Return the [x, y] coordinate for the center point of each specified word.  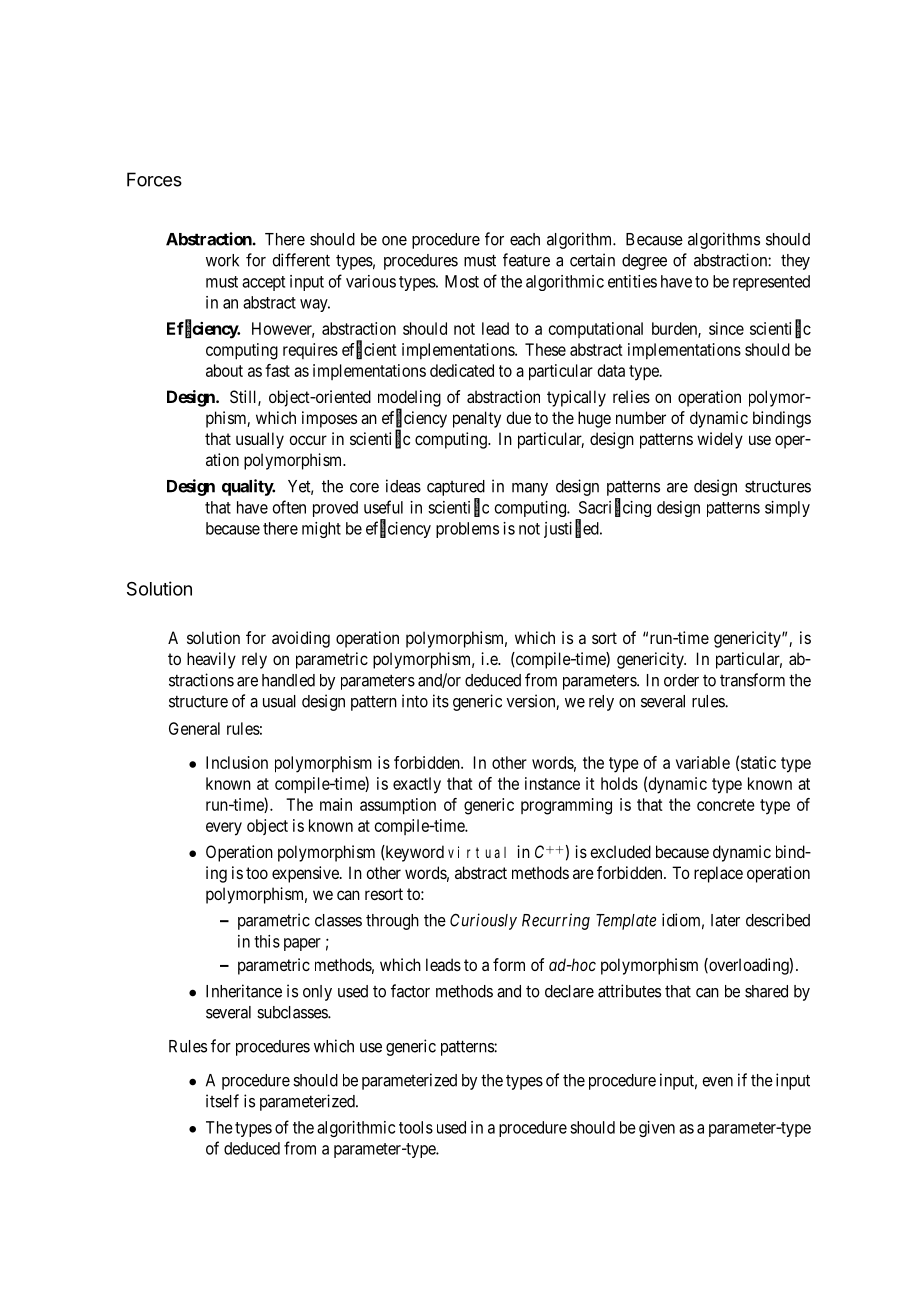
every [224, 829]
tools [416, 1127]
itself [222, 1101]
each [525, 239]
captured [456, 488]
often [289, 507]
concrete [726, 805]
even [717, 1082]
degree [644, 262]
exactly [417, 785]
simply [787, 509]
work [222, 260]
